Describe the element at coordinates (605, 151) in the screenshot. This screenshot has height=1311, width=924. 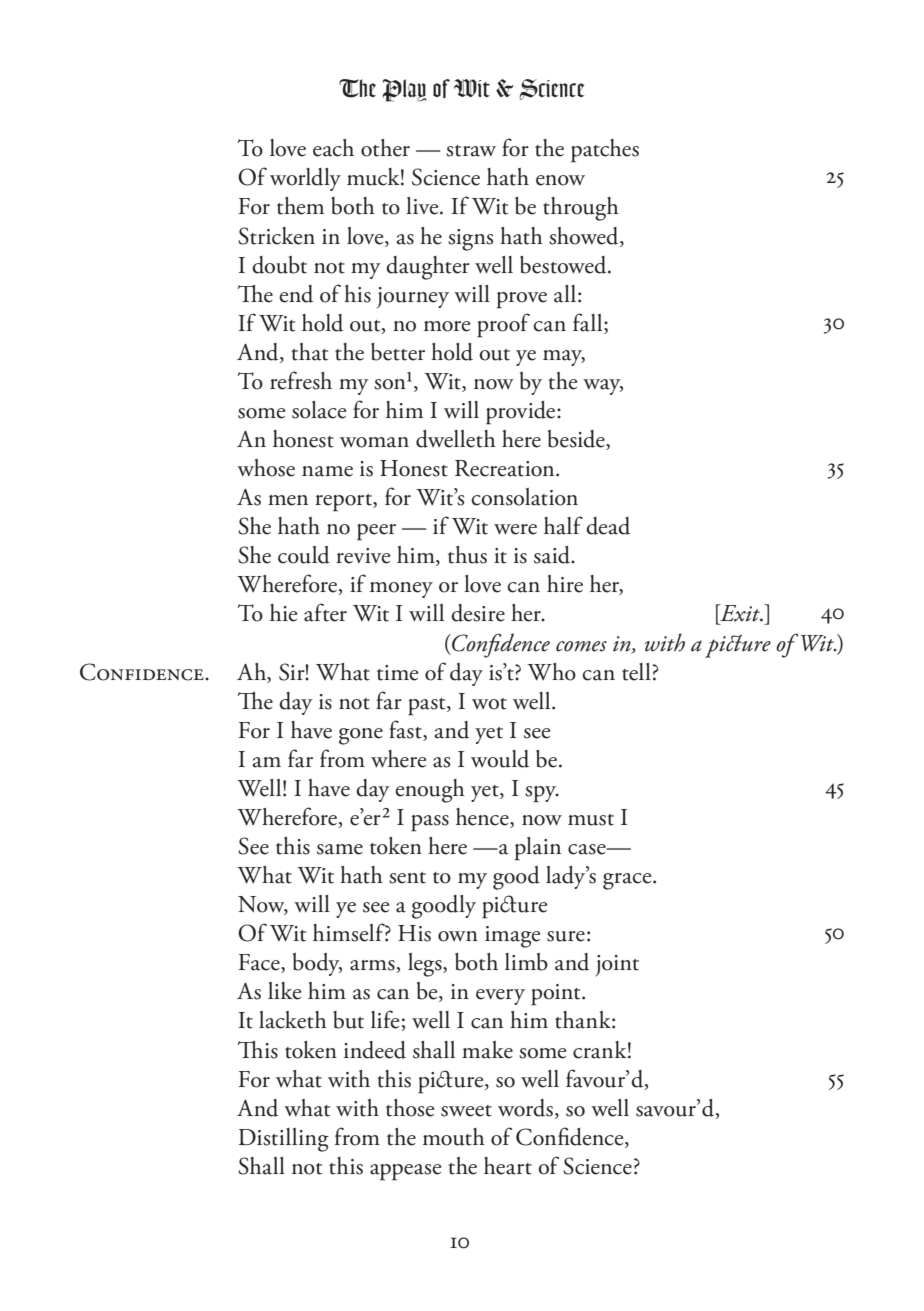
I see `patches` at that location.
